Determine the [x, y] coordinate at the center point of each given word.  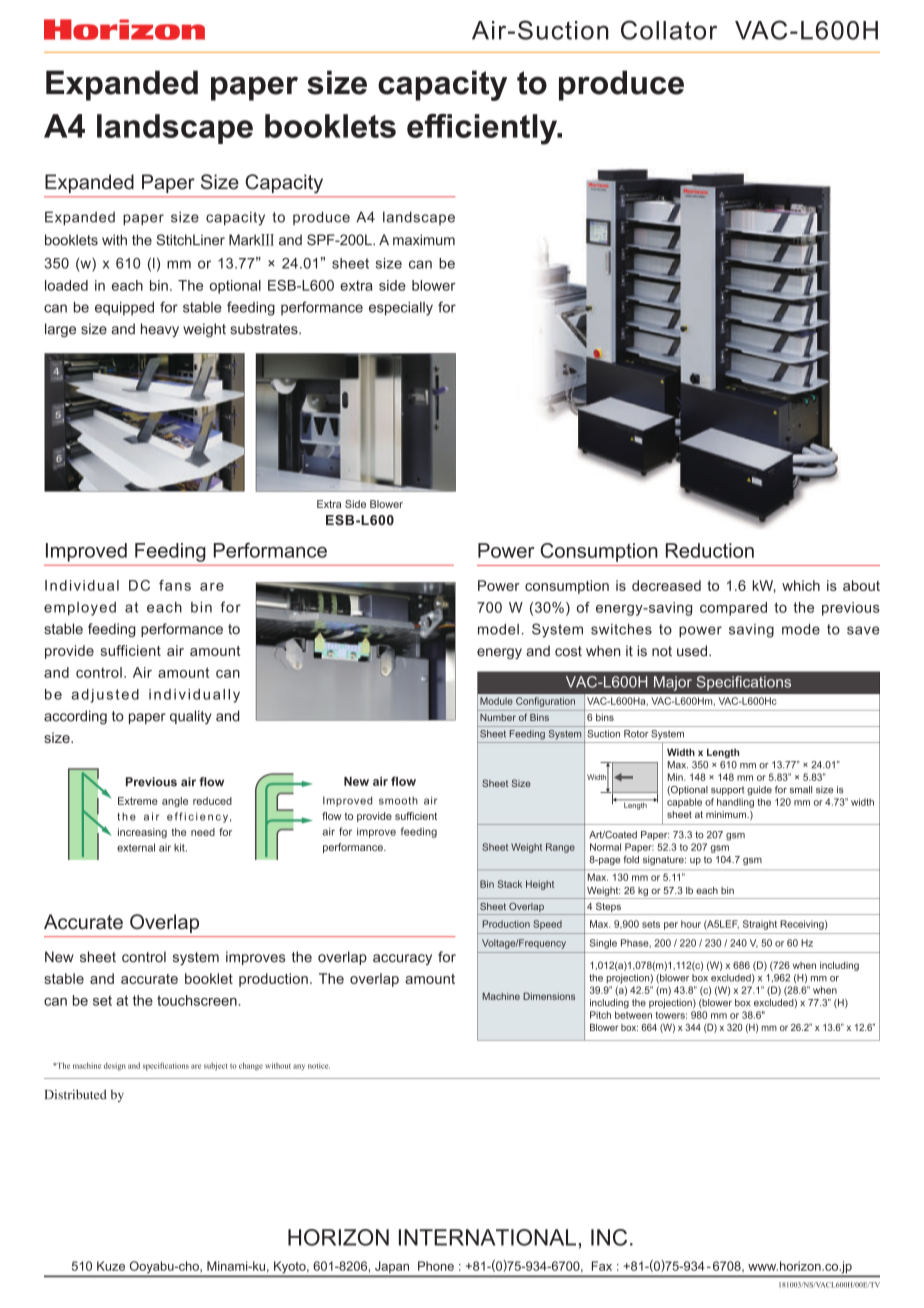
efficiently [483, 129]
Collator [669, 30]
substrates [265, 329]
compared [733, 609]
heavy [160, 330]
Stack [510, 884]
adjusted [105, 696]
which [801, 585]
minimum [727, 814]
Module [496, 701]
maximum [424, 240]
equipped [124, 309]
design [115, 1066]
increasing [142, 833]
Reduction [710, 550]
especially [401, 309]
